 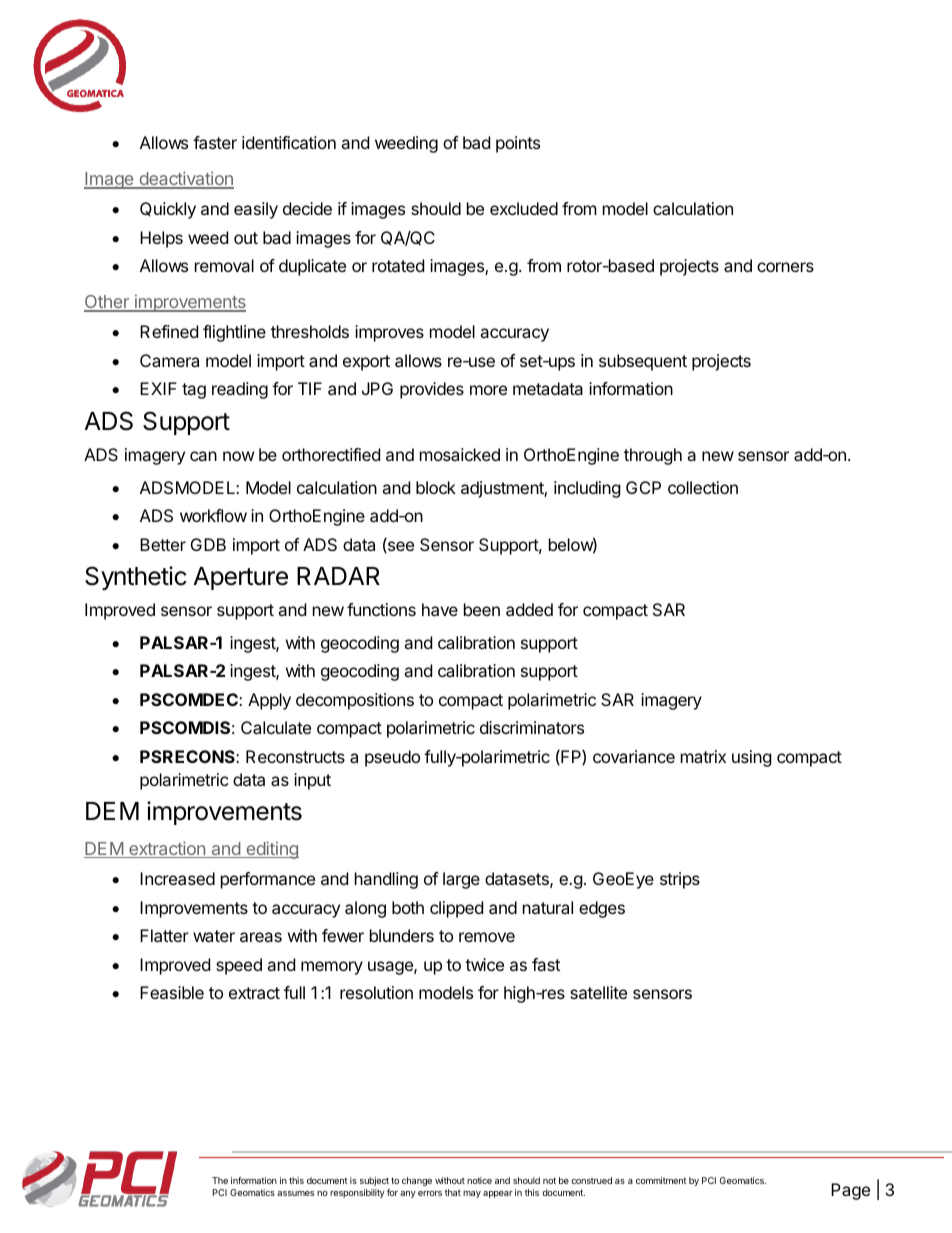 What do you see at coordinates (436, 487) in the page?
I see `block` at bounding box center [436, 487].
